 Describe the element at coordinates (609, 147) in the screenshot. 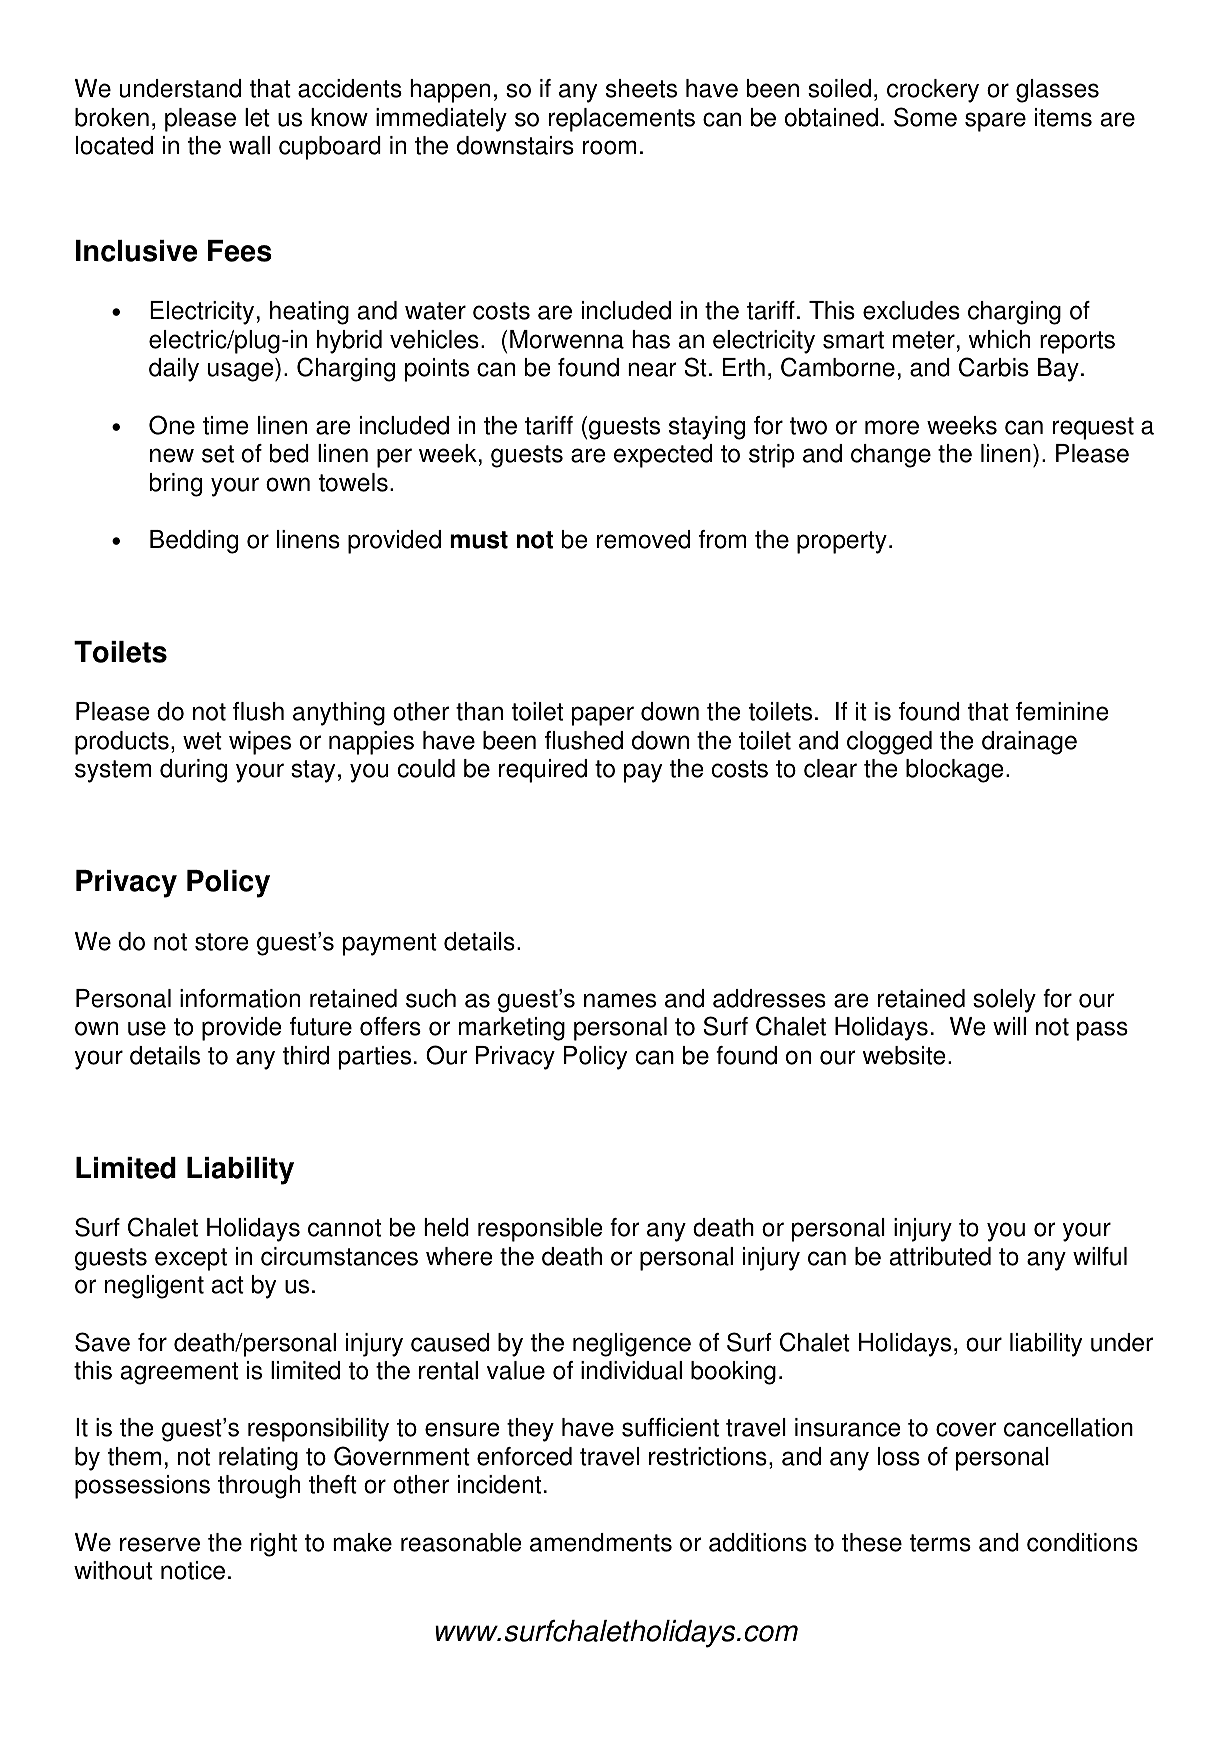

I see `room` at that location.
